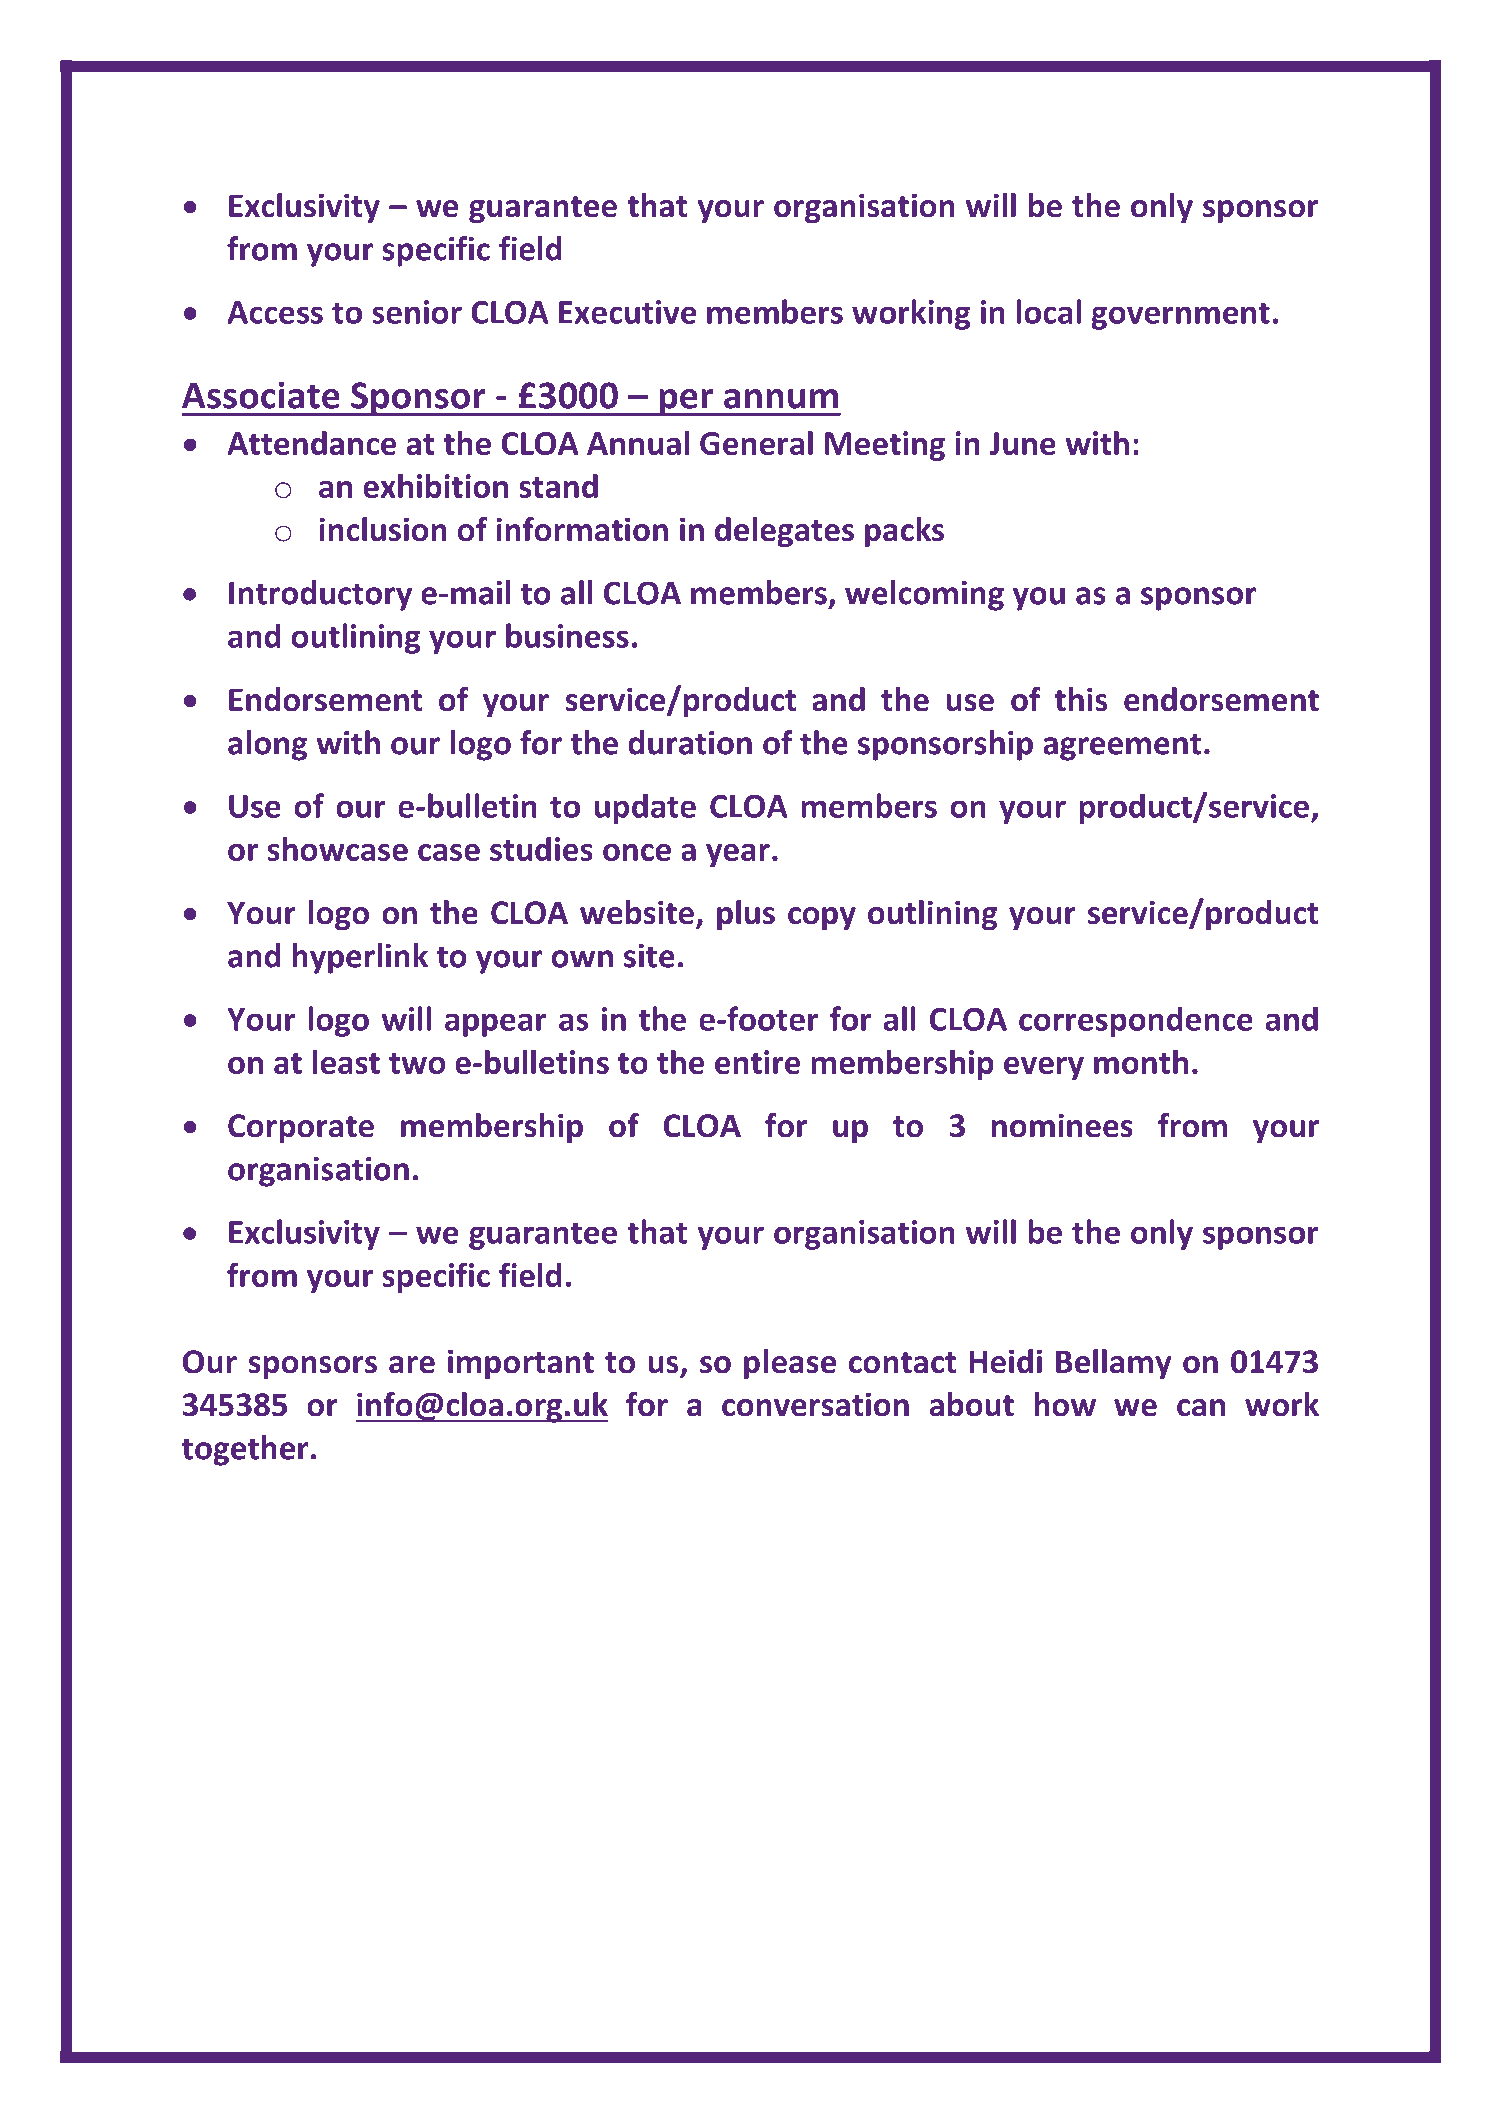  Describe the element at coordinates (1062, 1125) in the page. I see `nominees` at that location.
